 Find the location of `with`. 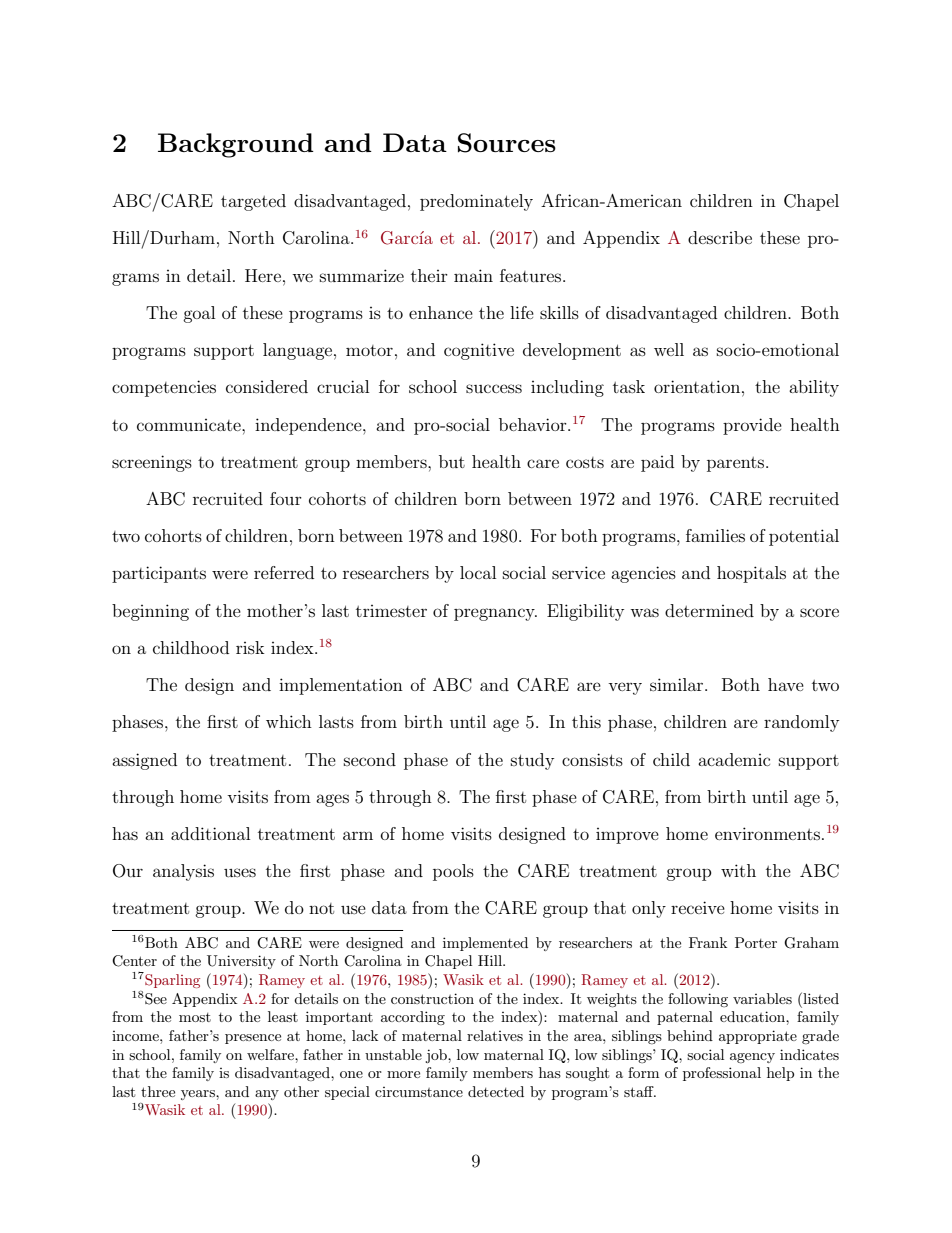

with is located at coordinates (738, 870).
